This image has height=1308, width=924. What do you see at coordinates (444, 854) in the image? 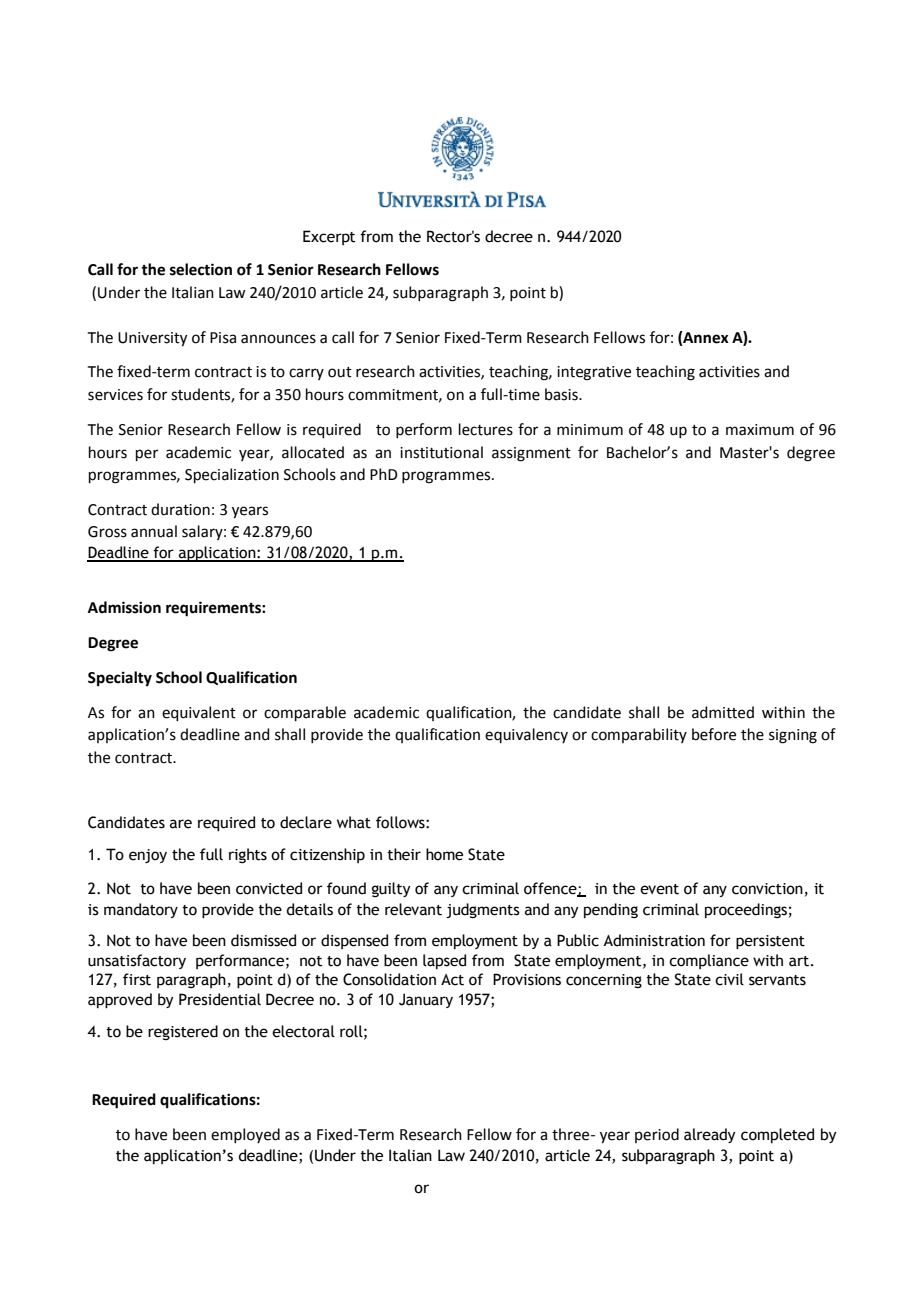
I see `home` at bounding box center [444, 854].
